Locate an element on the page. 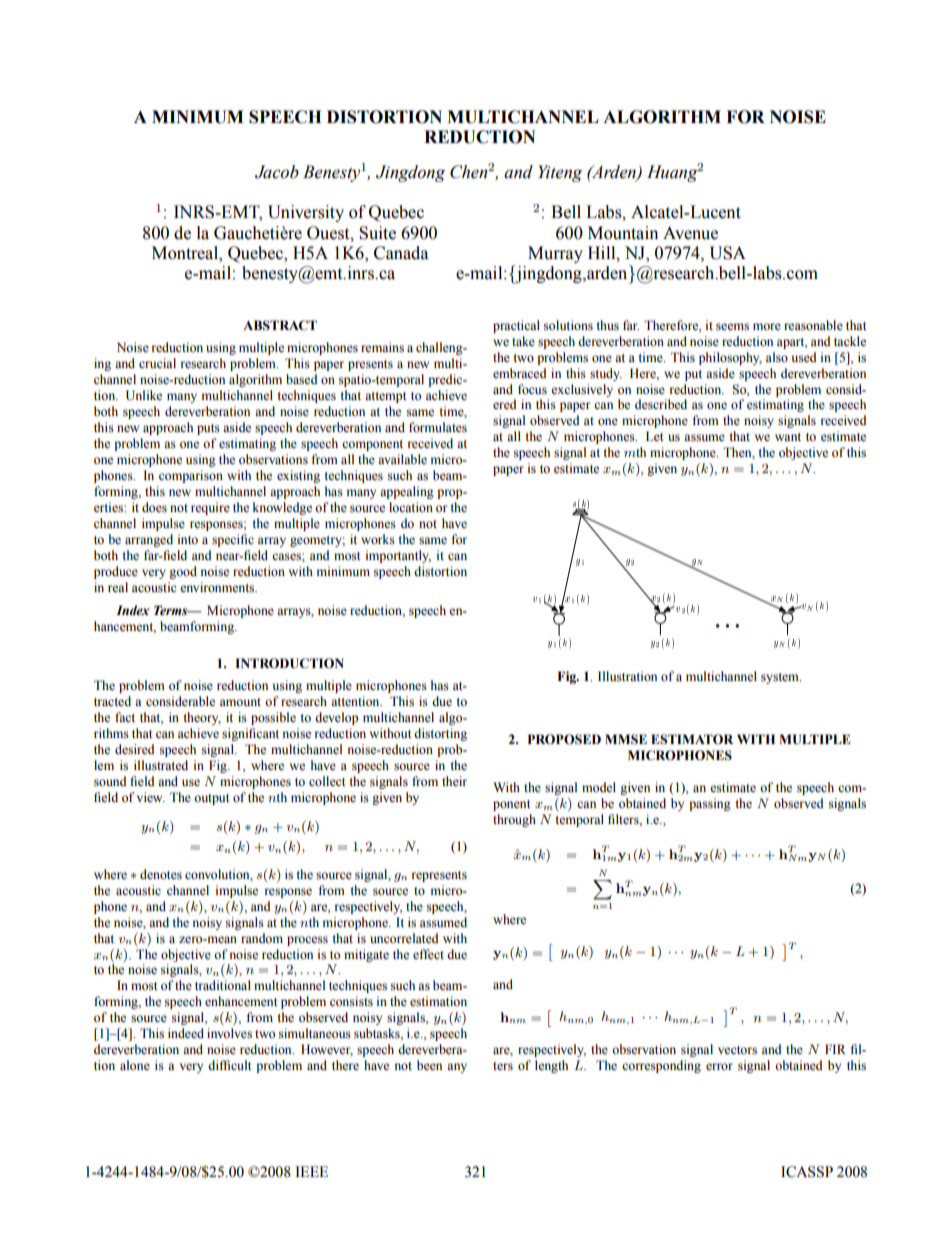  amount is located at coordinates (240, 702).
